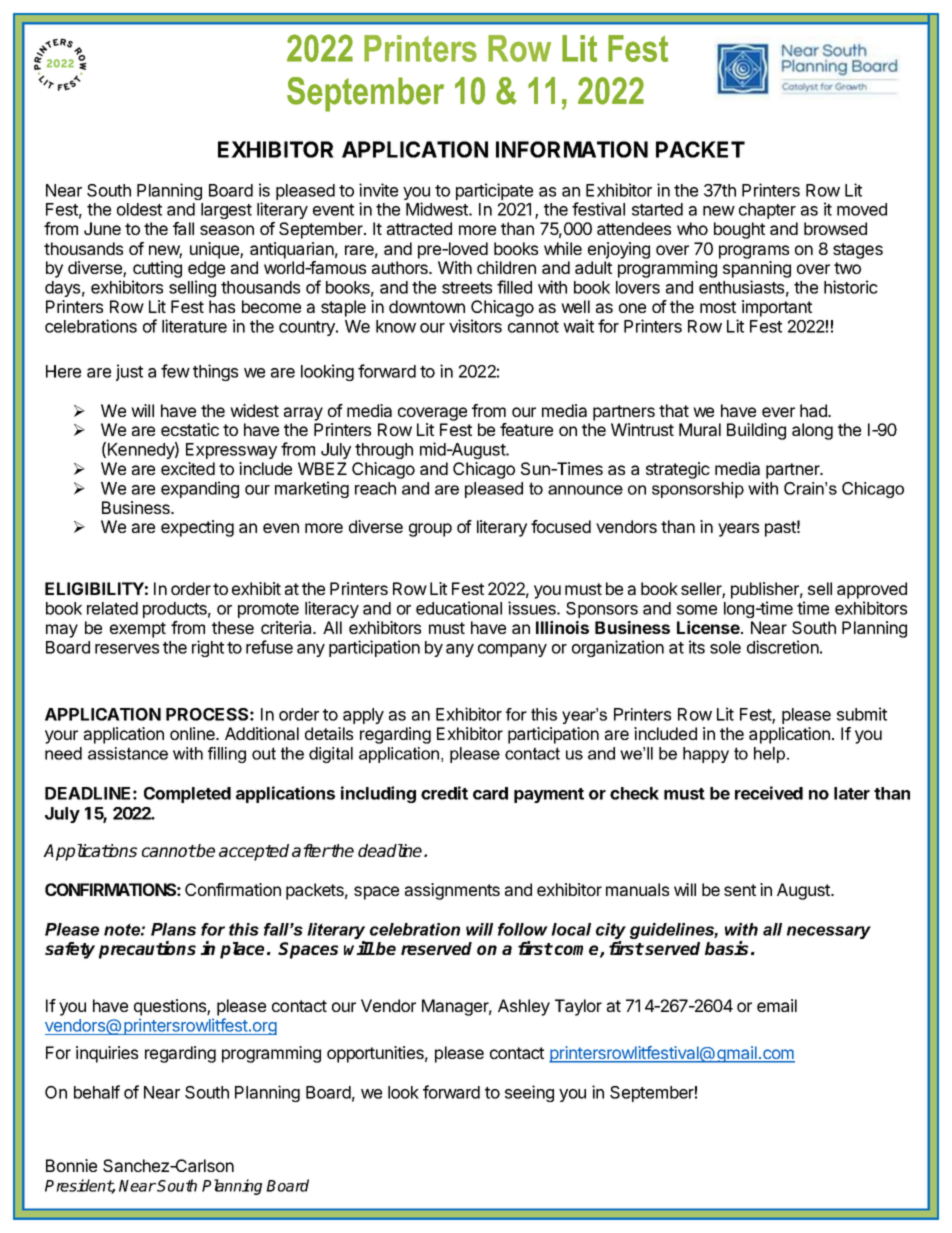 This screenshot has width=952, height=1233. Describe the element at coordinates (783, 647) in the screenshot. I see `discretion` at that location.
